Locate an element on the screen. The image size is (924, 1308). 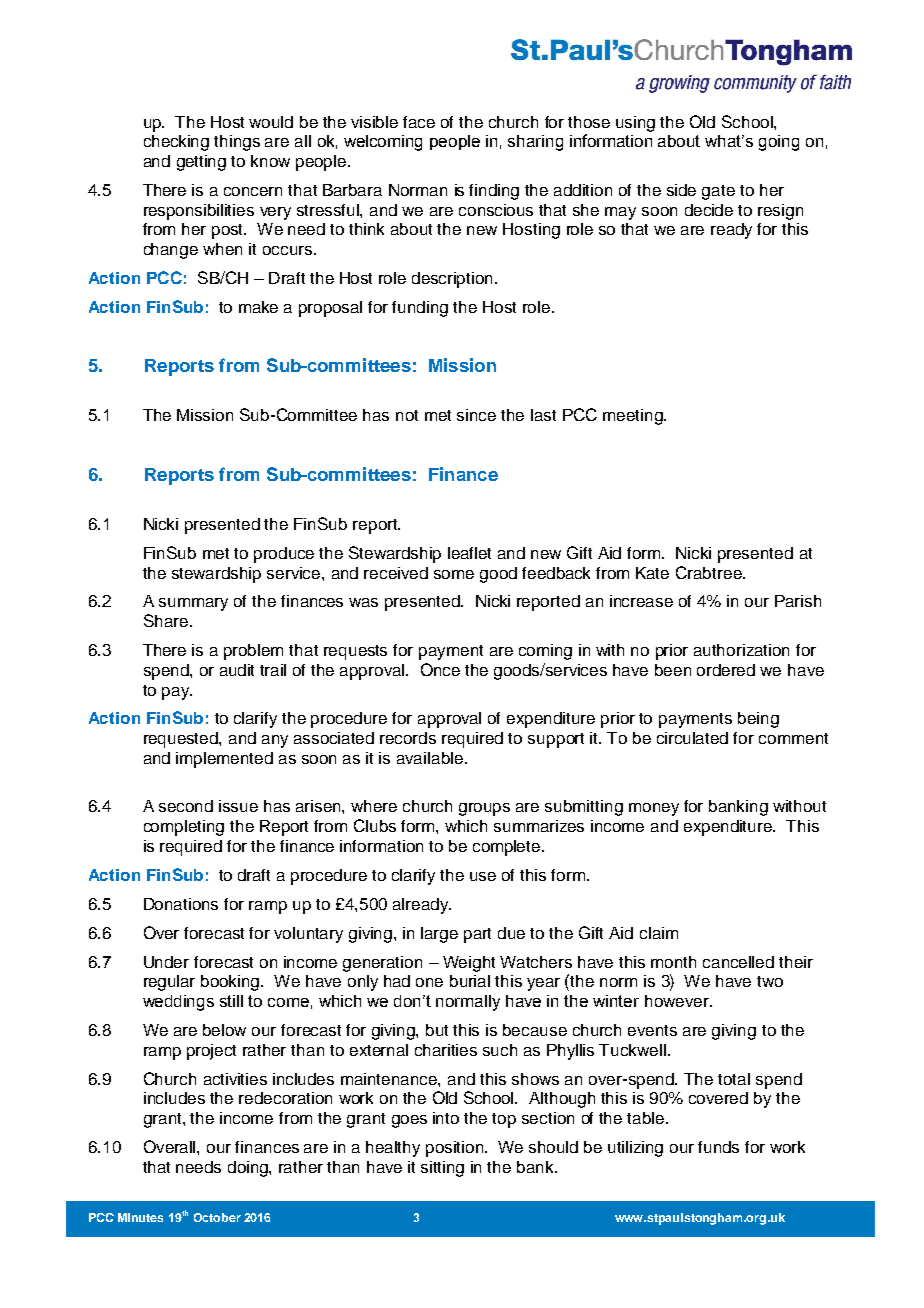
finding is located at coordinates (494, 192).
